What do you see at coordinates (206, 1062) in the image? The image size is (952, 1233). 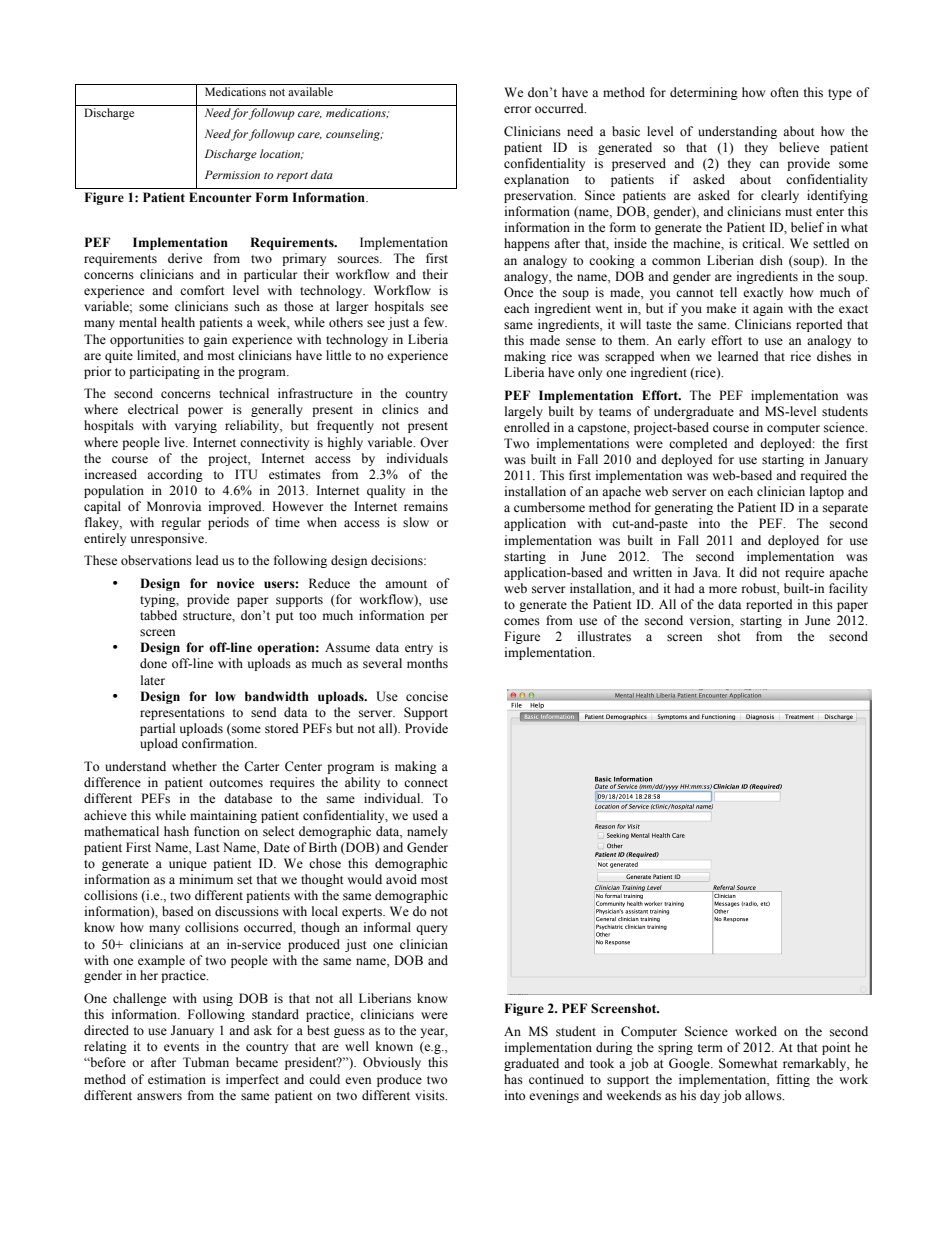 I see `Tubman` at bounding box center [206, 1062].
